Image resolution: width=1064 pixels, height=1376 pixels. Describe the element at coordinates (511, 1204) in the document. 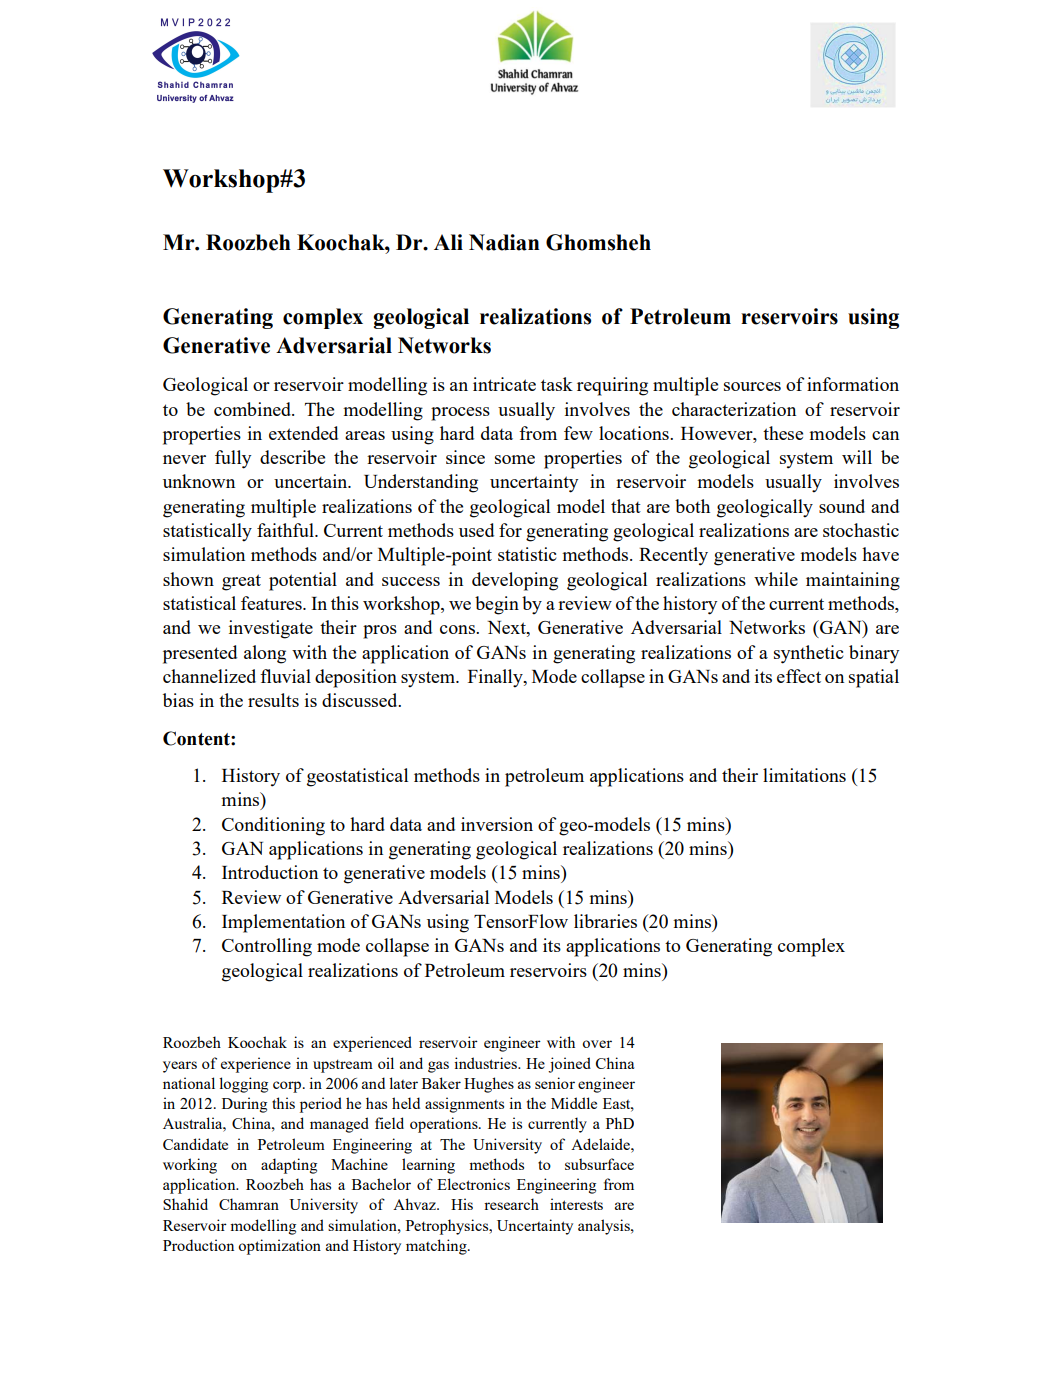

I see `research` at that location.
